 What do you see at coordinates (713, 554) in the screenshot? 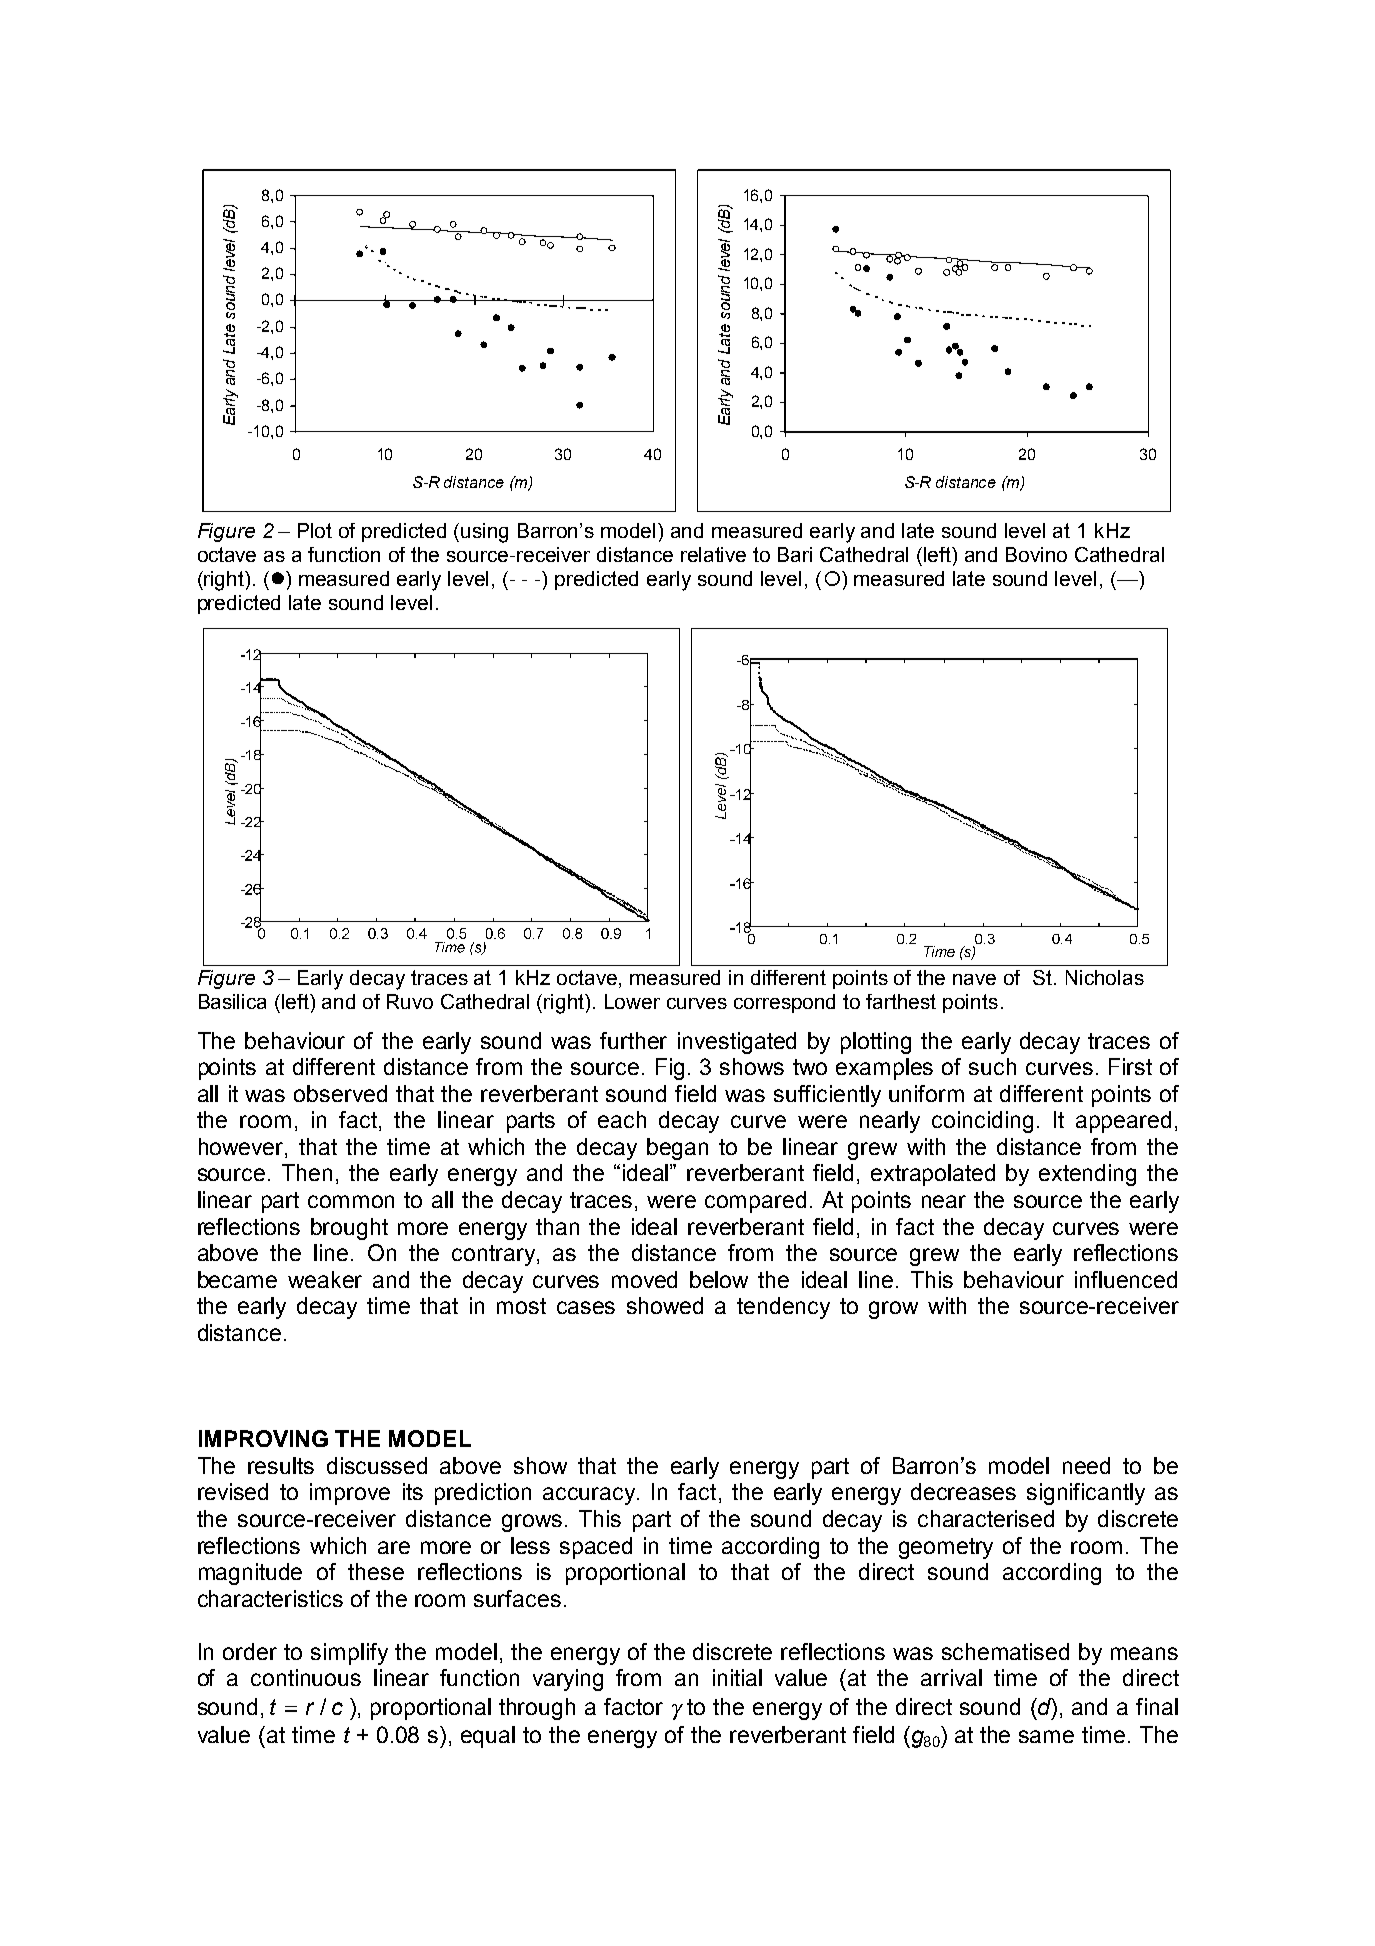
I see `relative` at bounding box center [713, 554].
